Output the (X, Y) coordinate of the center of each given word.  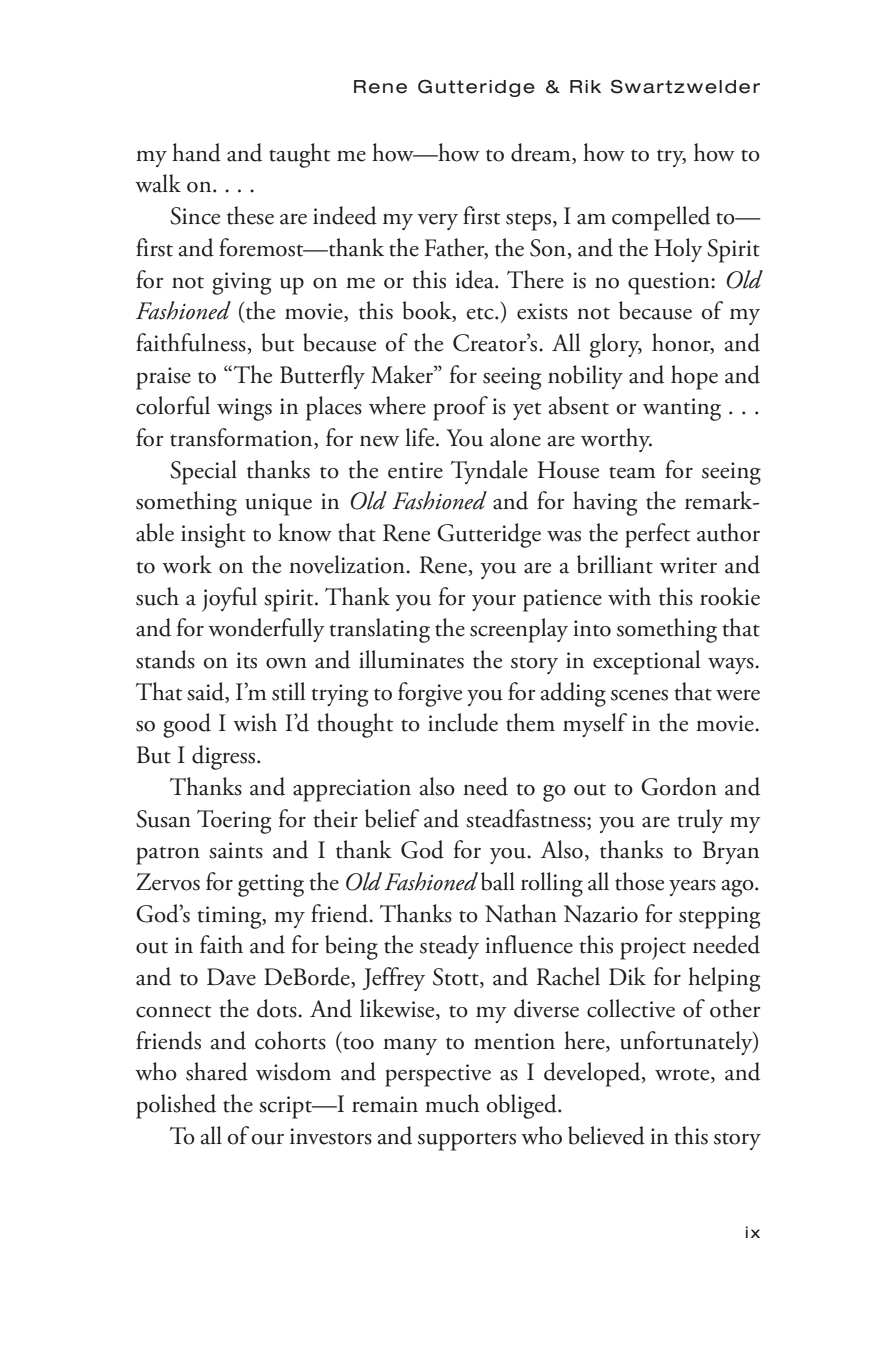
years (692, 887)
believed (606, 1135)
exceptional (646, 662)
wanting (682, 409)
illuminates (411, 659)
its (246, 660)
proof (460, 408)
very (437, 221)
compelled (661, 218)
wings (244, 409)
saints (236, 850)
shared (217, 1071)
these (250, 215)
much (452, 1103)
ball (498, 881)
